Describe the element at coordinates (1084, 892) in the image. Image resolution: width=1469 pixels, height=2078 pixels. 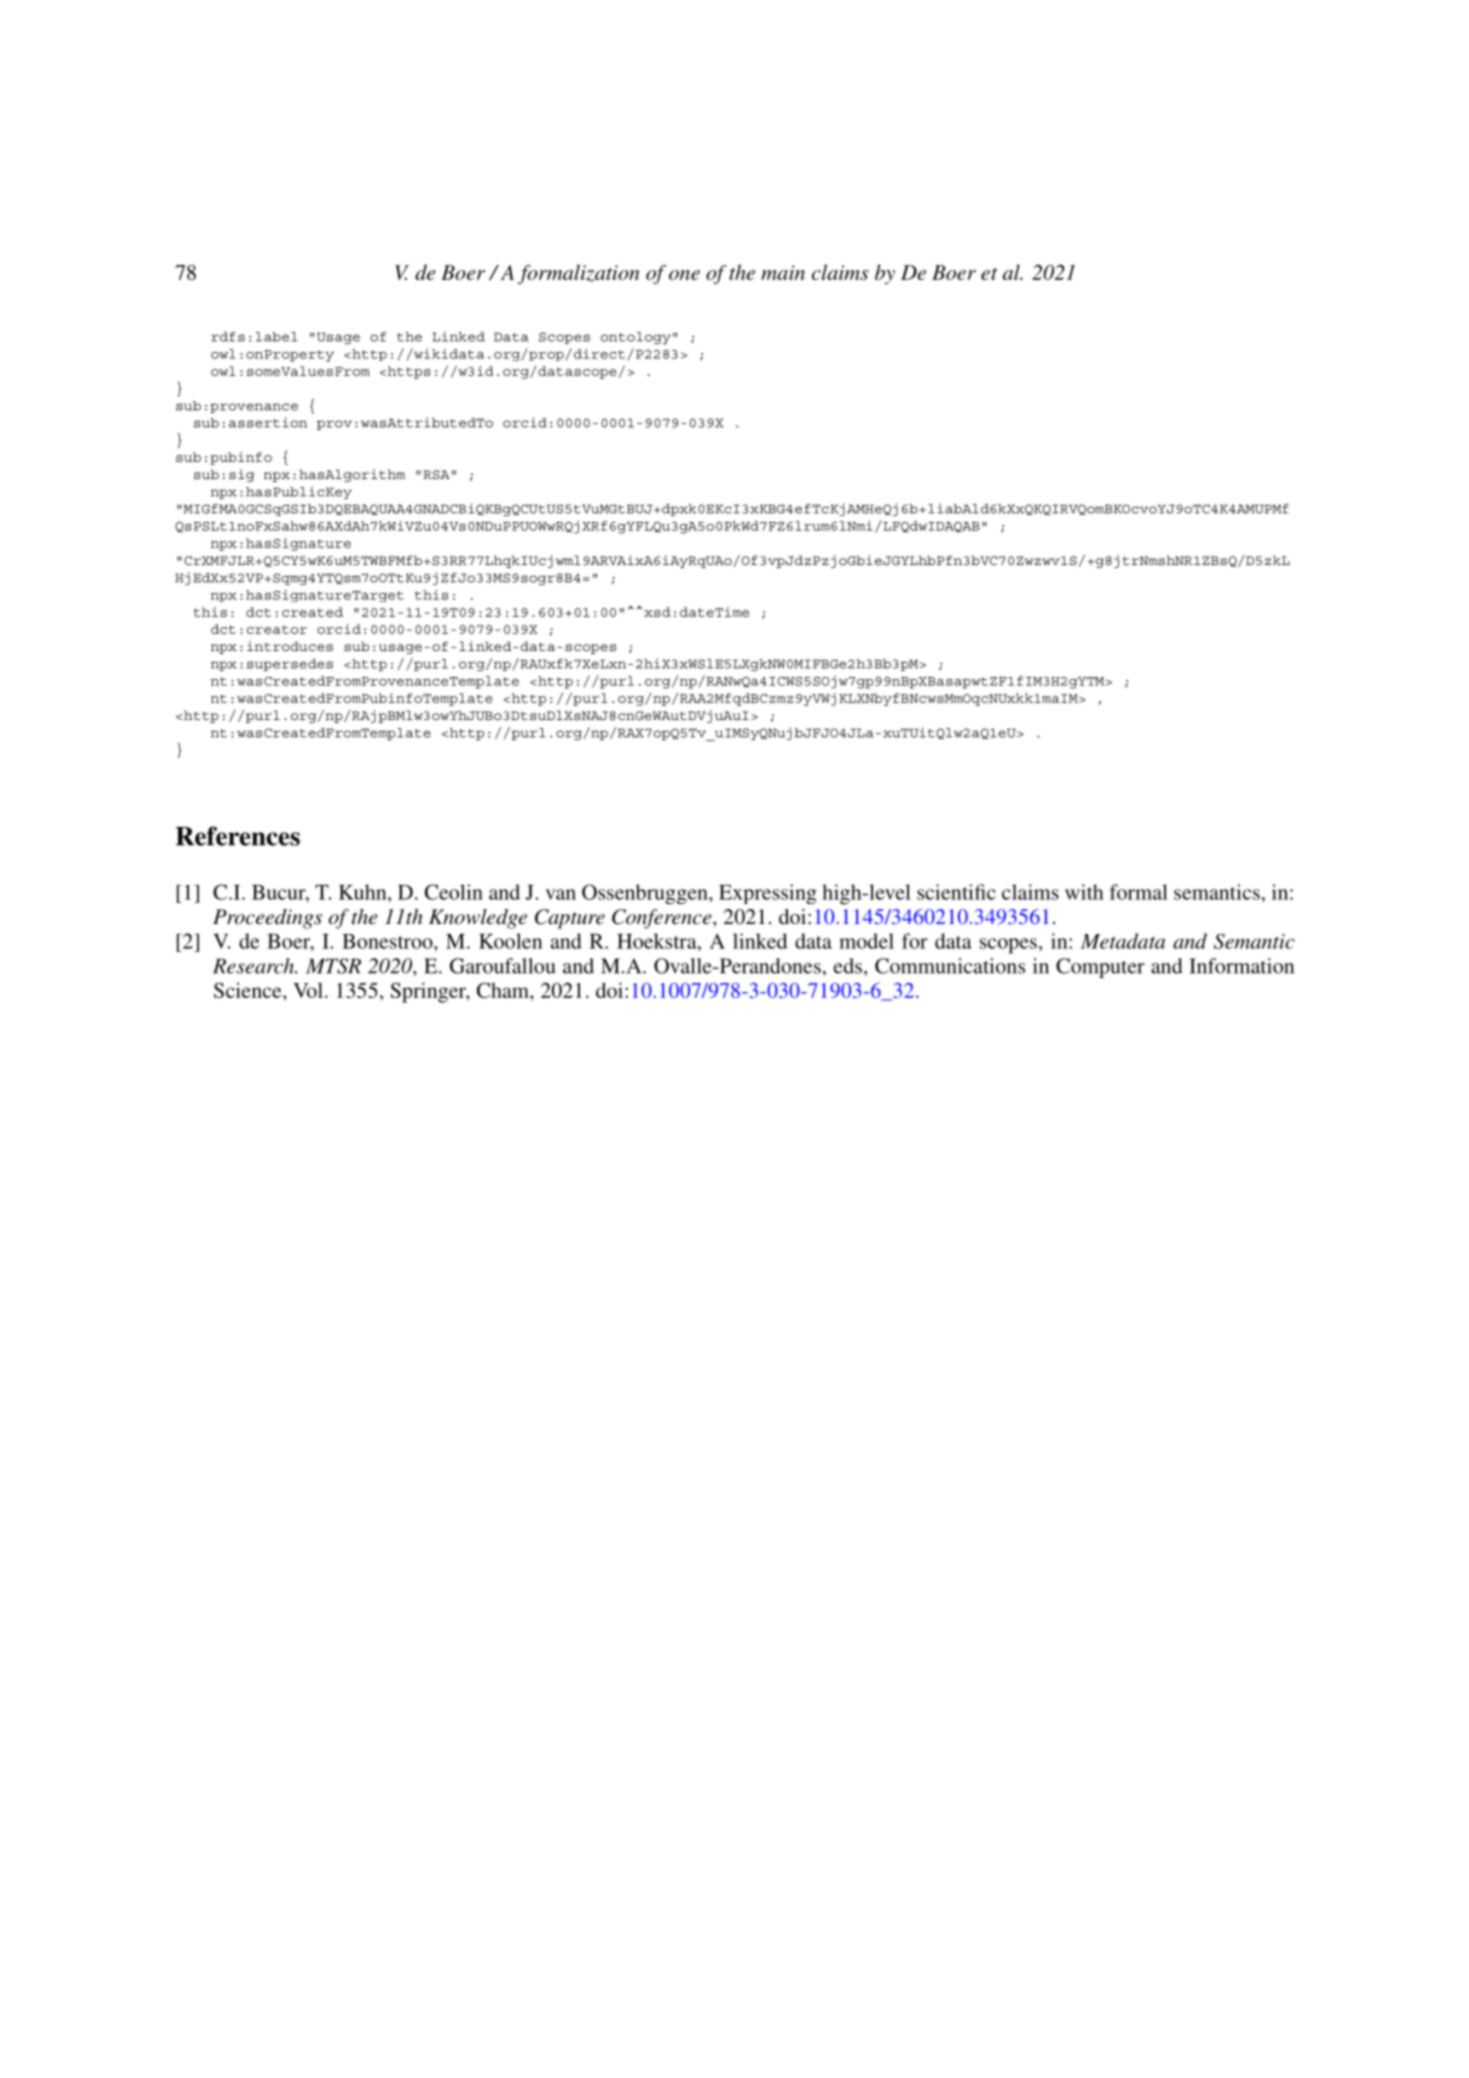
I see `with` at that location.
